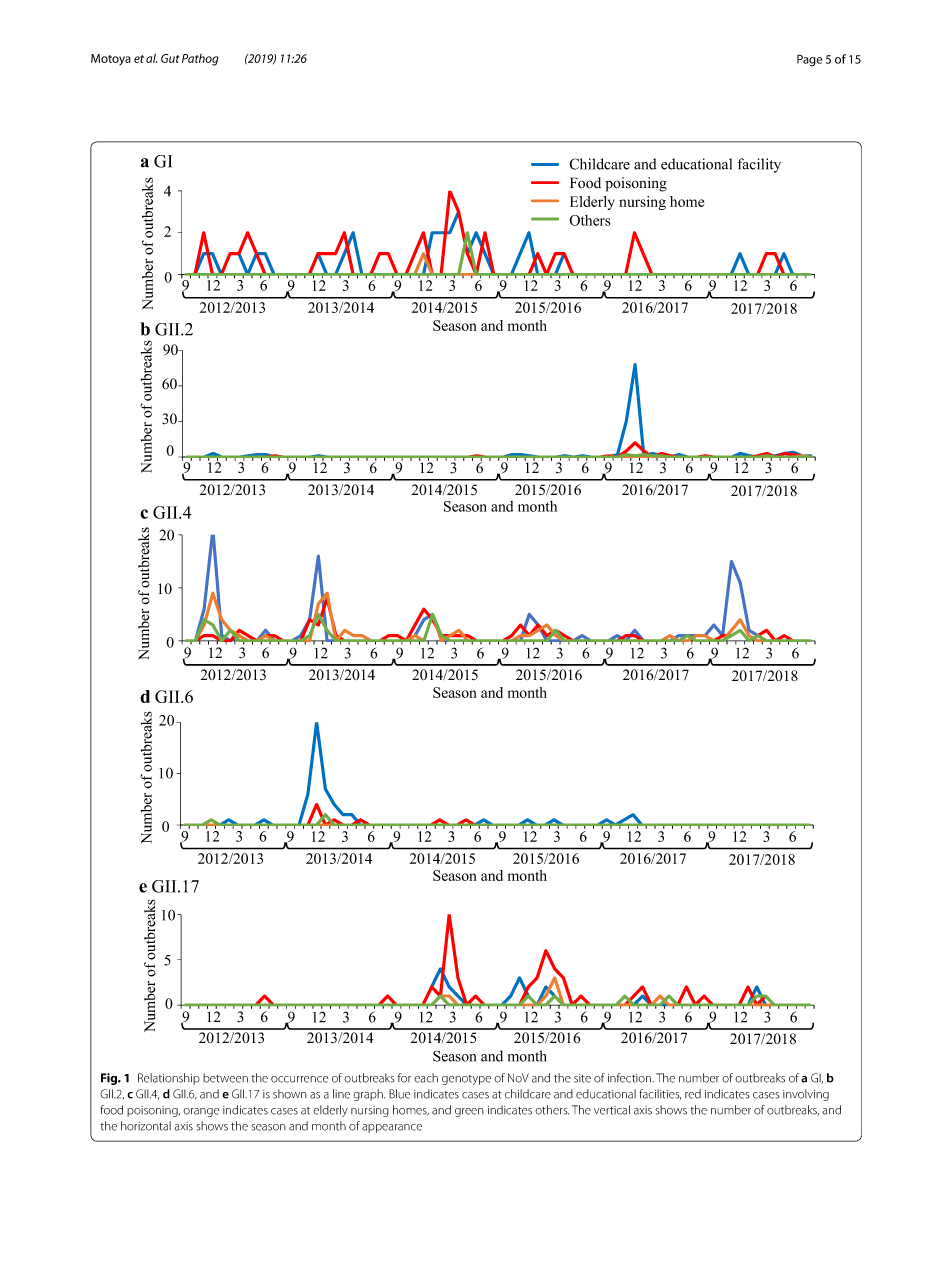 The image size is (952, 1265). What do you see at coordinates (693, 1094) in the document?
I see `red` at bounding box center [693, 1094].
